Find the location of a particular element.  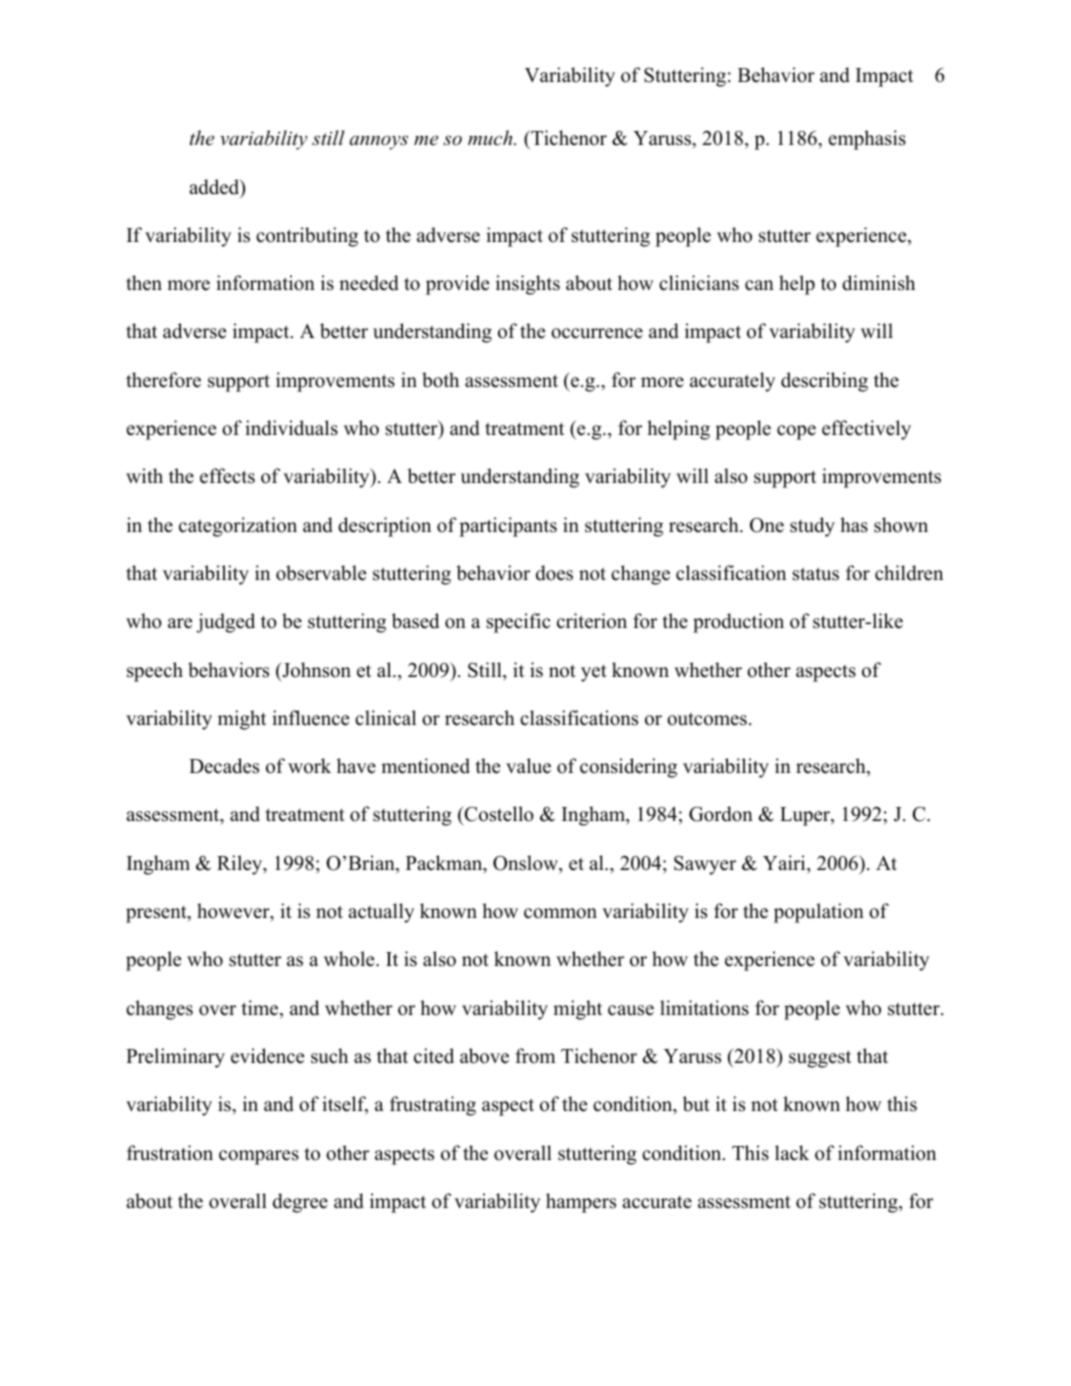

describing is located at coordinates (824, 382).
